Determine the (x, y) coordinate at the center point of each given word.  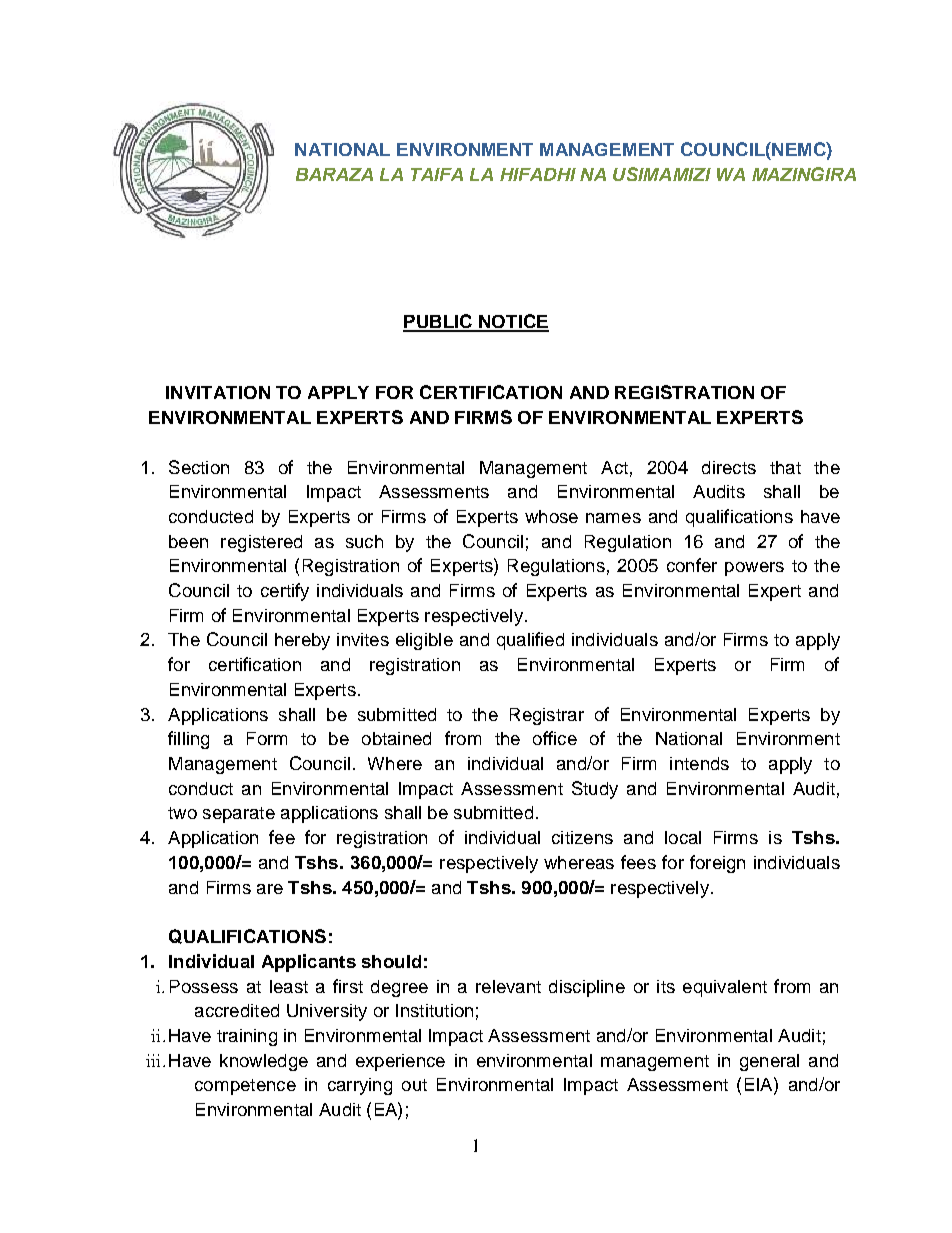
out (414, 1085)
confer (692, 565)
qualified (530, 641)
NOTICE (513, 322)
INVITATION (218, 392)
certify (285, 592)
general (769, 1062)
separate (239, 815)
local (683, 837)
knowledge (264, 1062)
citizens (582, 837)
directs (729, 467)
